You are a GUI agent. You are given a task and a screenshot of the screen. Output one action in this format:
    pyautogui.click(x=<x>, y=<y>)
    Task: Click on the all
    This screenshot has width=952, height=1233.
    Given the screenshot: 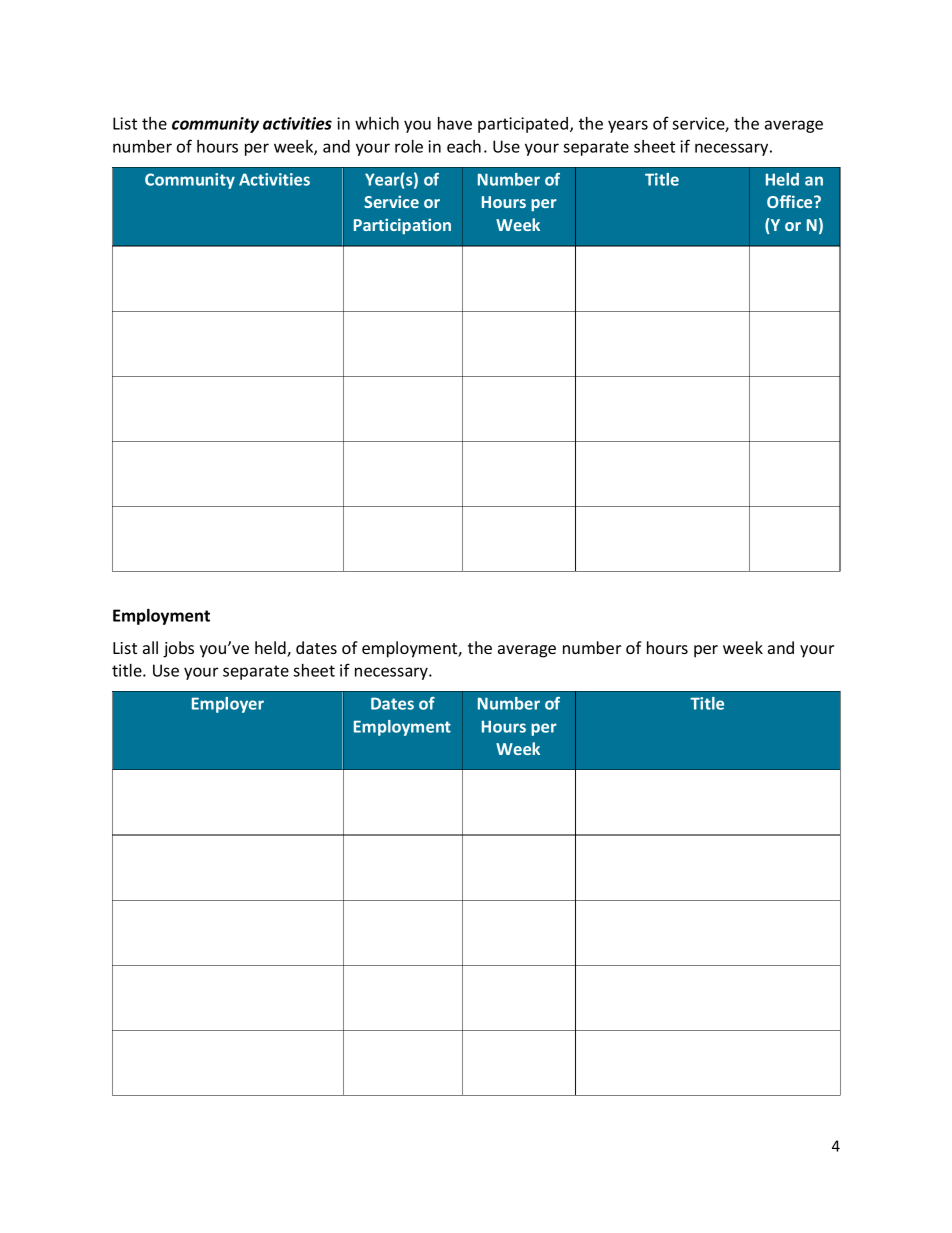 What is the action you would take?
    pyautogui.click(x=150, y=647)
